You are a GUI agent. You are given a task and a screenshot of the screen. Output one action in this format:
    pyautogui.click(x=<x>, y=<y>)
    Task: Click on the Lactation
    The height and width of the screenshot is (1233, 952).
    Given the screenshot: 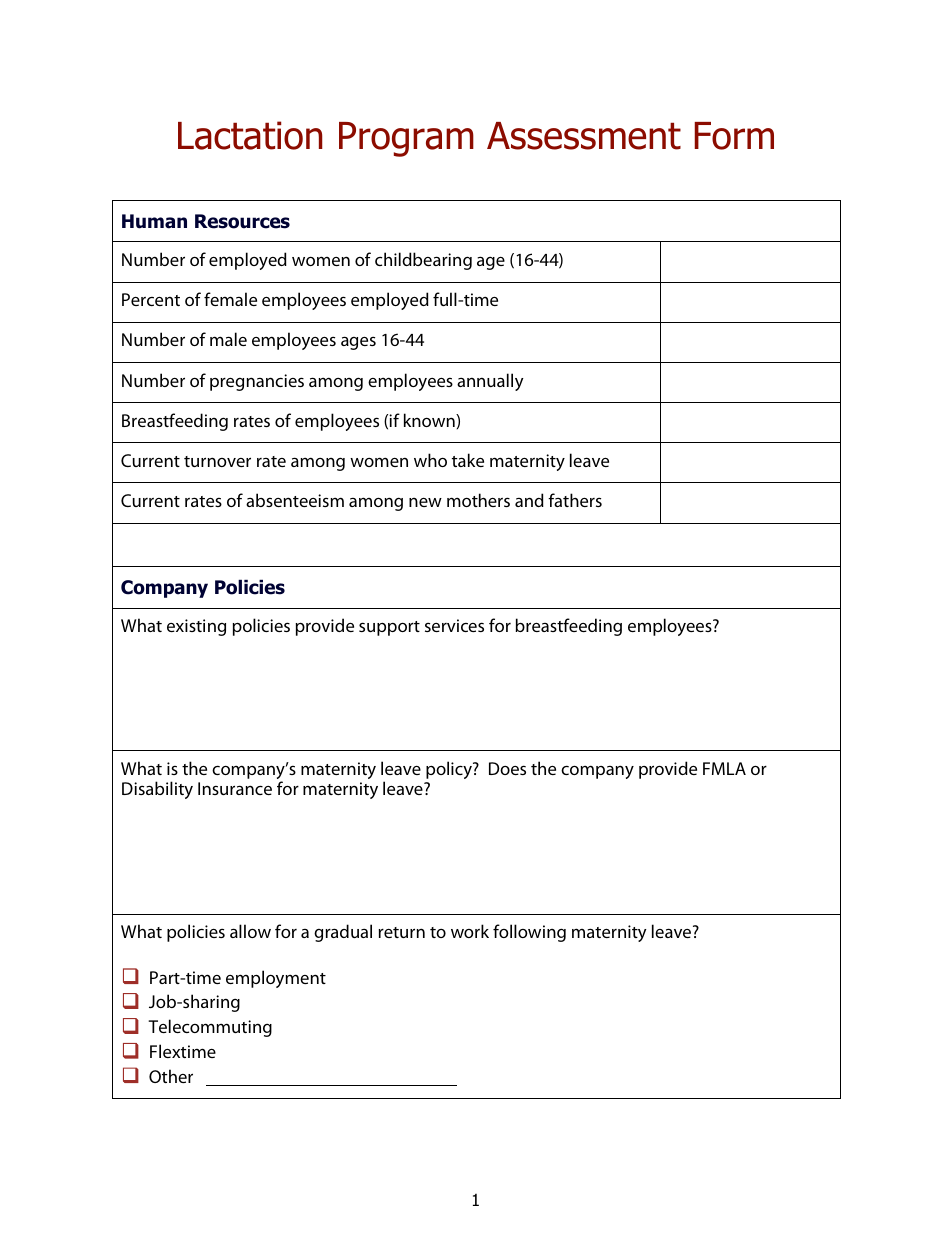 What is the action you would take?
    pyautogui.click(x=250, y=135)
